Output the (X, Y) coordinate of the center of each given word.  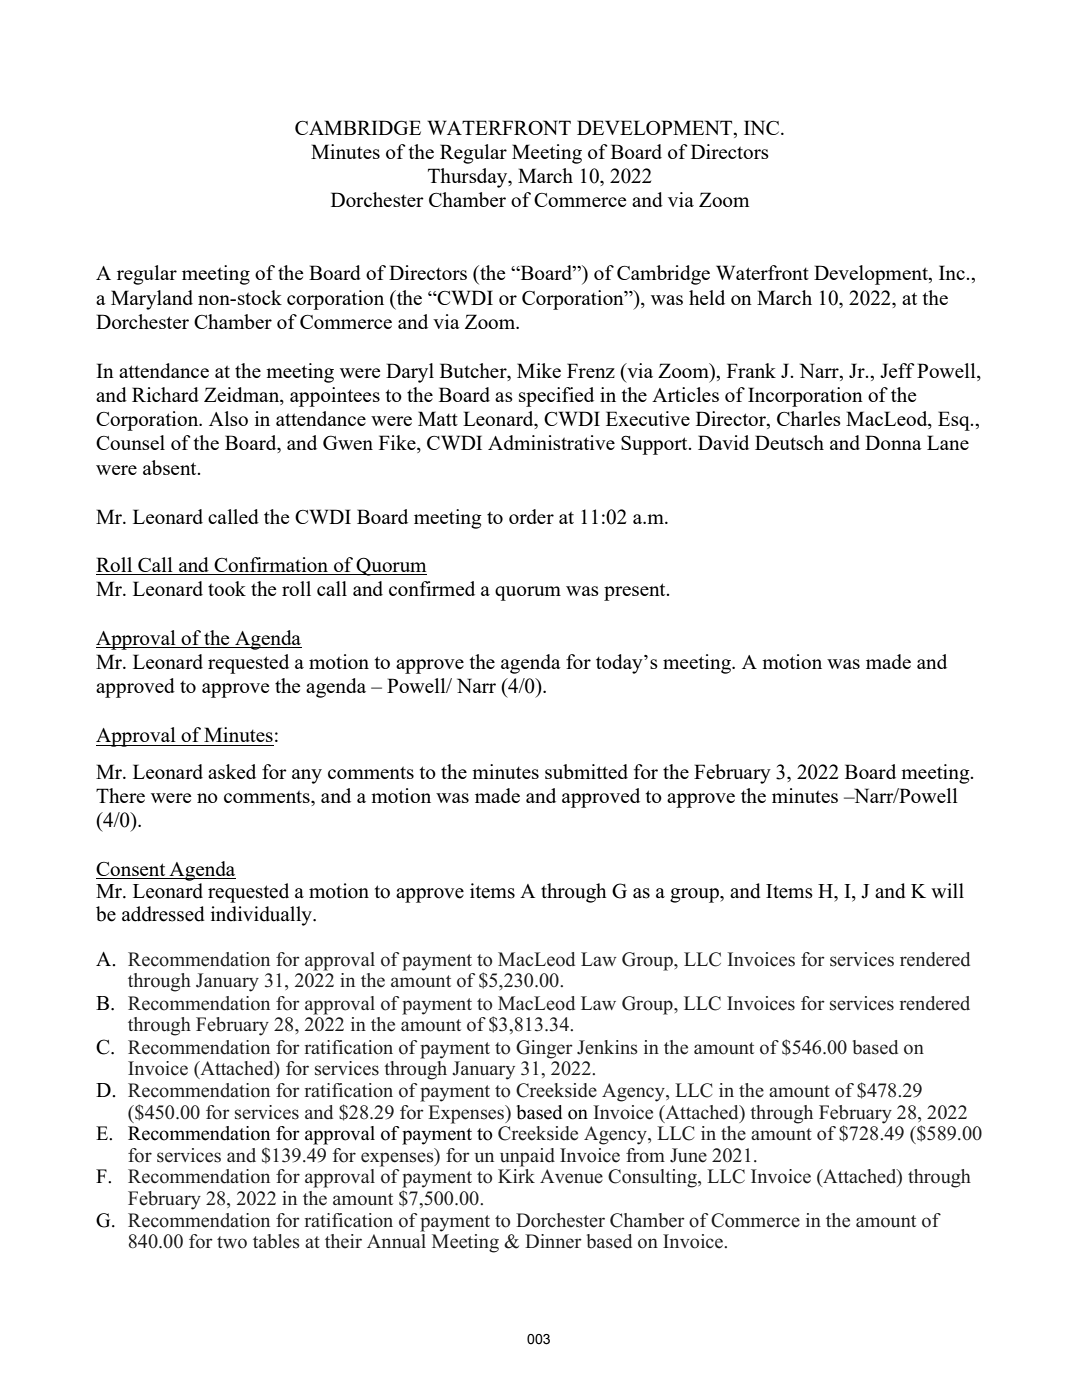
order (531, 516)
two (232, 1242)
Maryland (152, 300)
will (947, 890)
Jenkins (607, 1047)
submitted (586, 771)
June (688, 1155)
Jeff (897, 370)
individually (263, 916)
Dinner (553, 1241)
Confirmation (271, 566)
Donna (893, 442)
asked (232, 771)
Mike (539, 370)
